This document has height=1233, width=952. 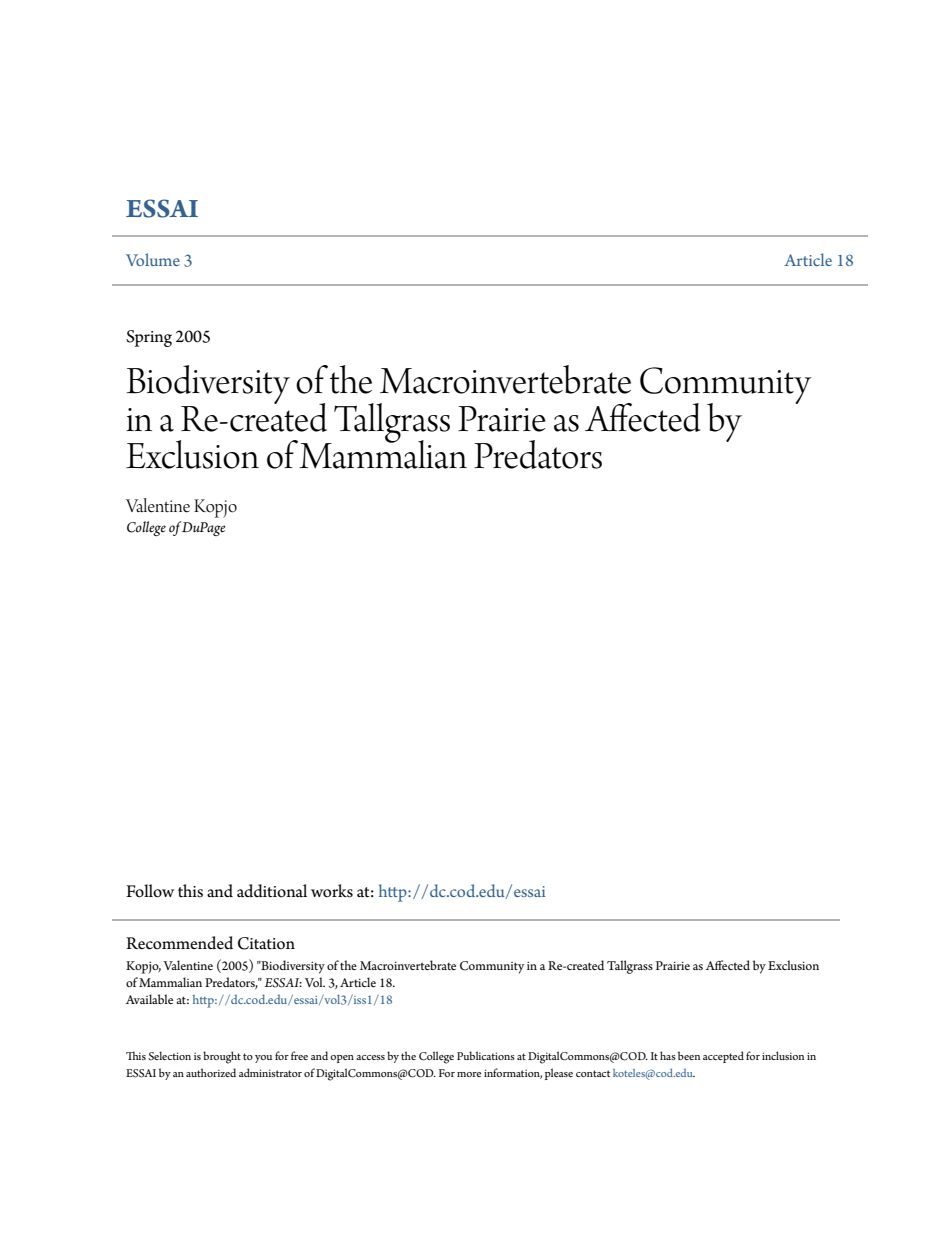 What do you see at coordinates (149, 338) in the document?
I see `Spring` at bounding box center [149, 338].
